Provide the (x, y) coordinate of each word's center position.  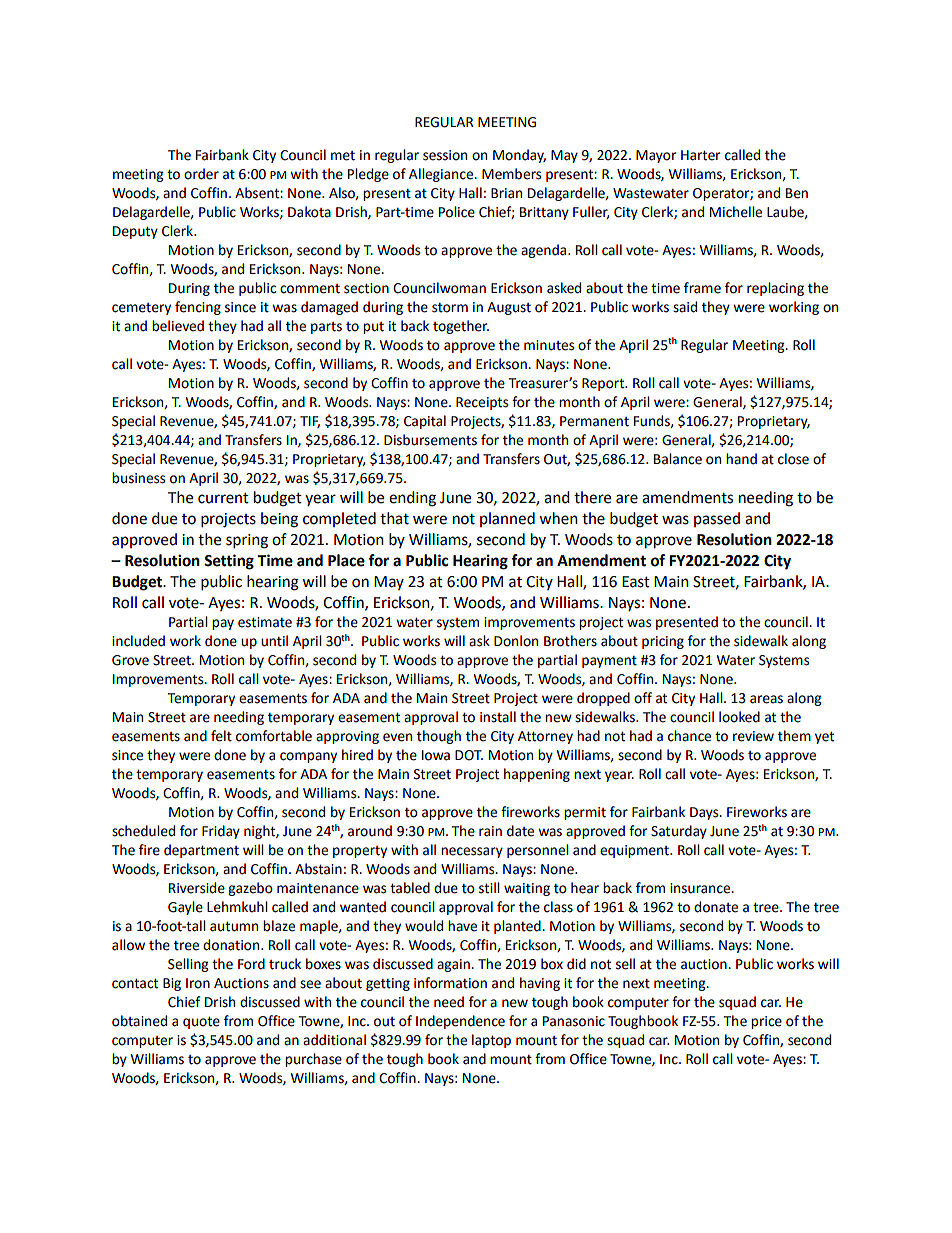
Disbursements (430, 440)
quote (201, 1023)
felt (221, 736)
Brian (506, 193)
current (223, 498)
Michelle (736, 212)
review (753, 736)
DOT (469, 755)
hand (741, 459)
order (201, 174)
